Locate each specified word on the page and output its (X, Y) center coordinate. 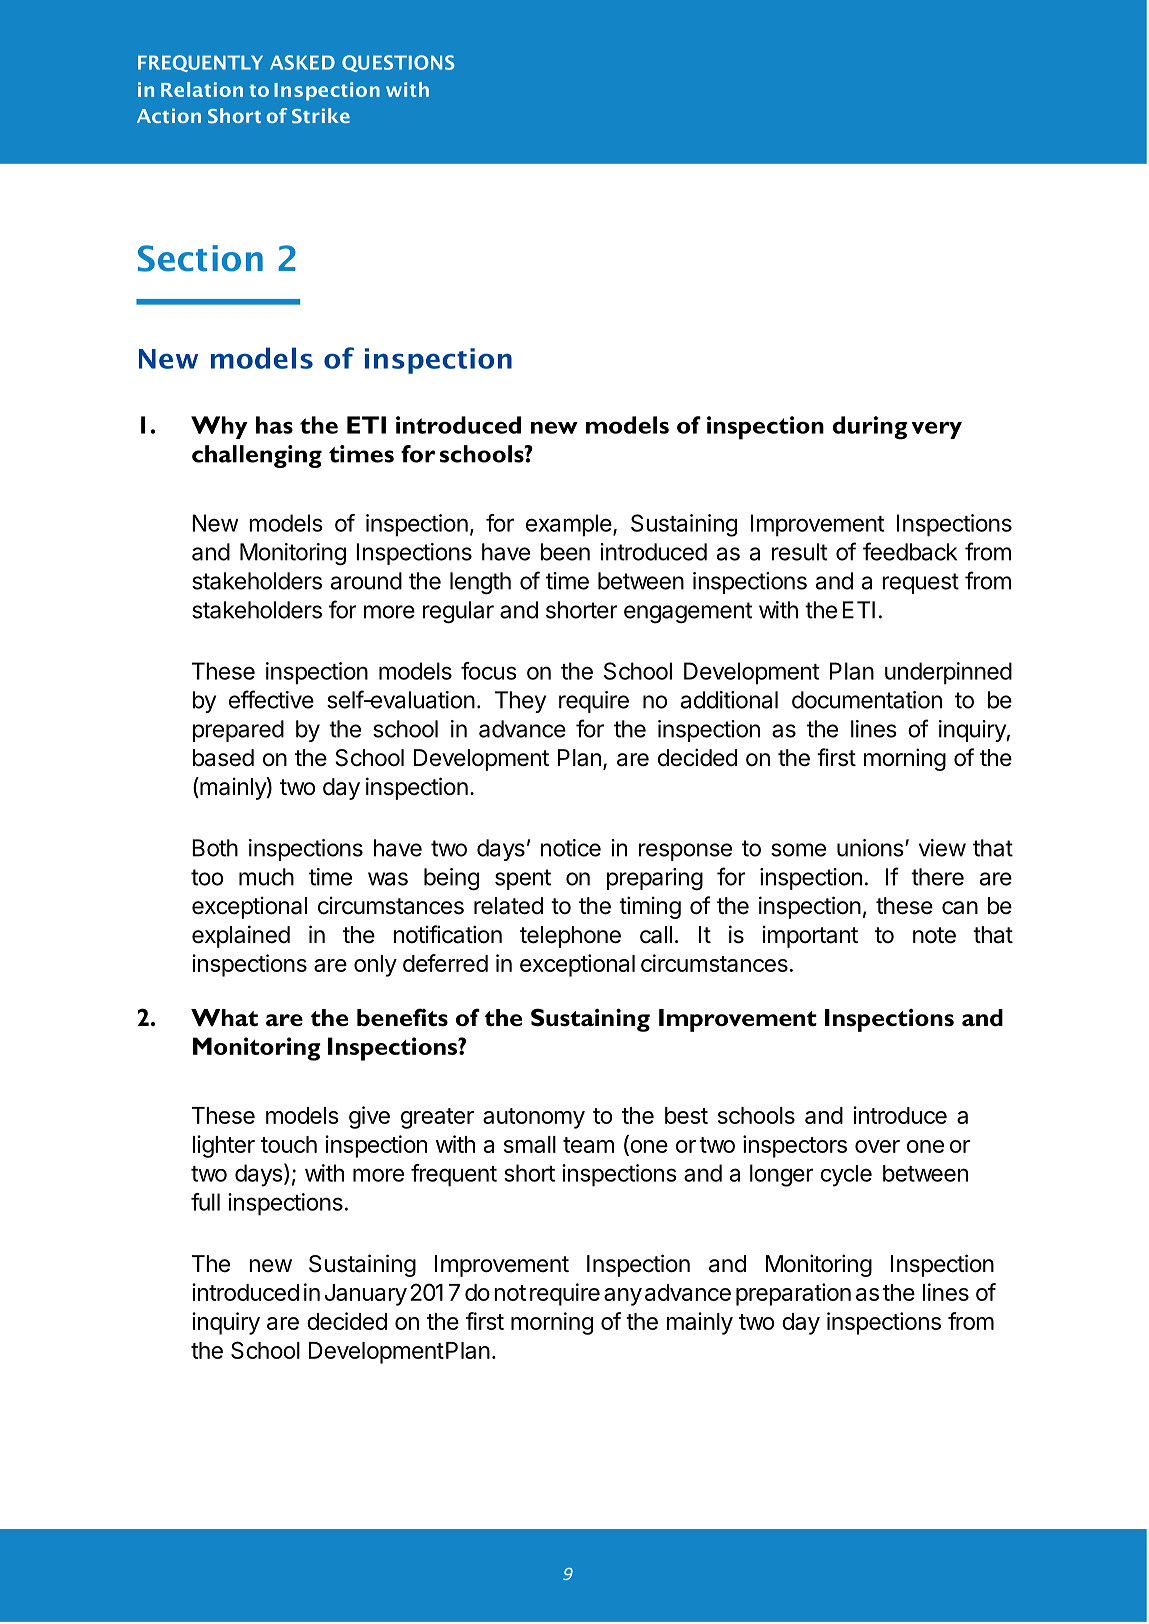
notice (571, 848)
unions (870, 848)
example (570, 525)
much (266, 877)
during (870, 428)
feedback (910, 551)
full (205, 1202)
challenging (257, 456)
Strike (321, 115)
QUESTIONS (398, 63)
